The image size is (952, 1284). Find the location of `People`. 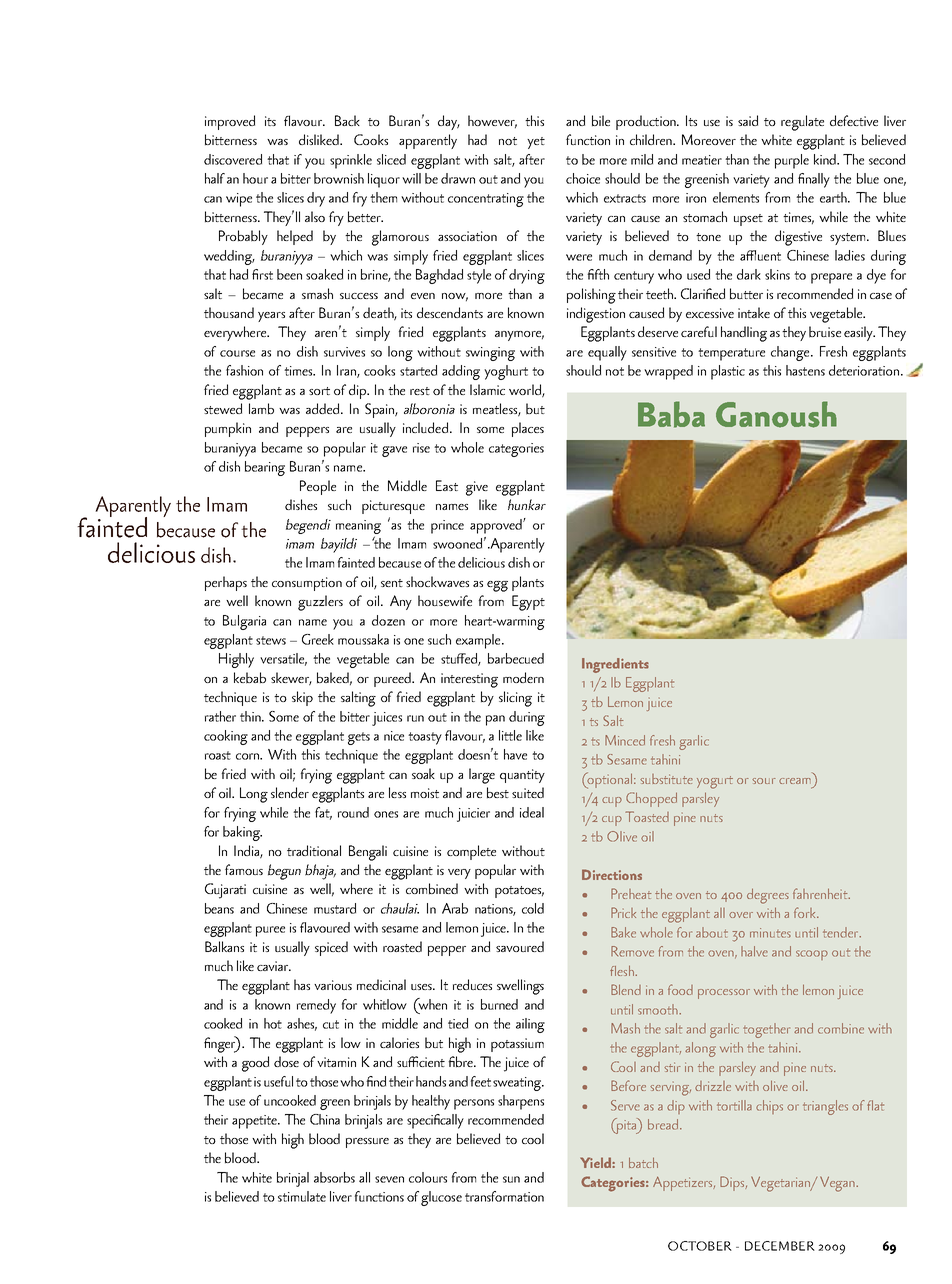

People is located at coordinates (318, 487).
